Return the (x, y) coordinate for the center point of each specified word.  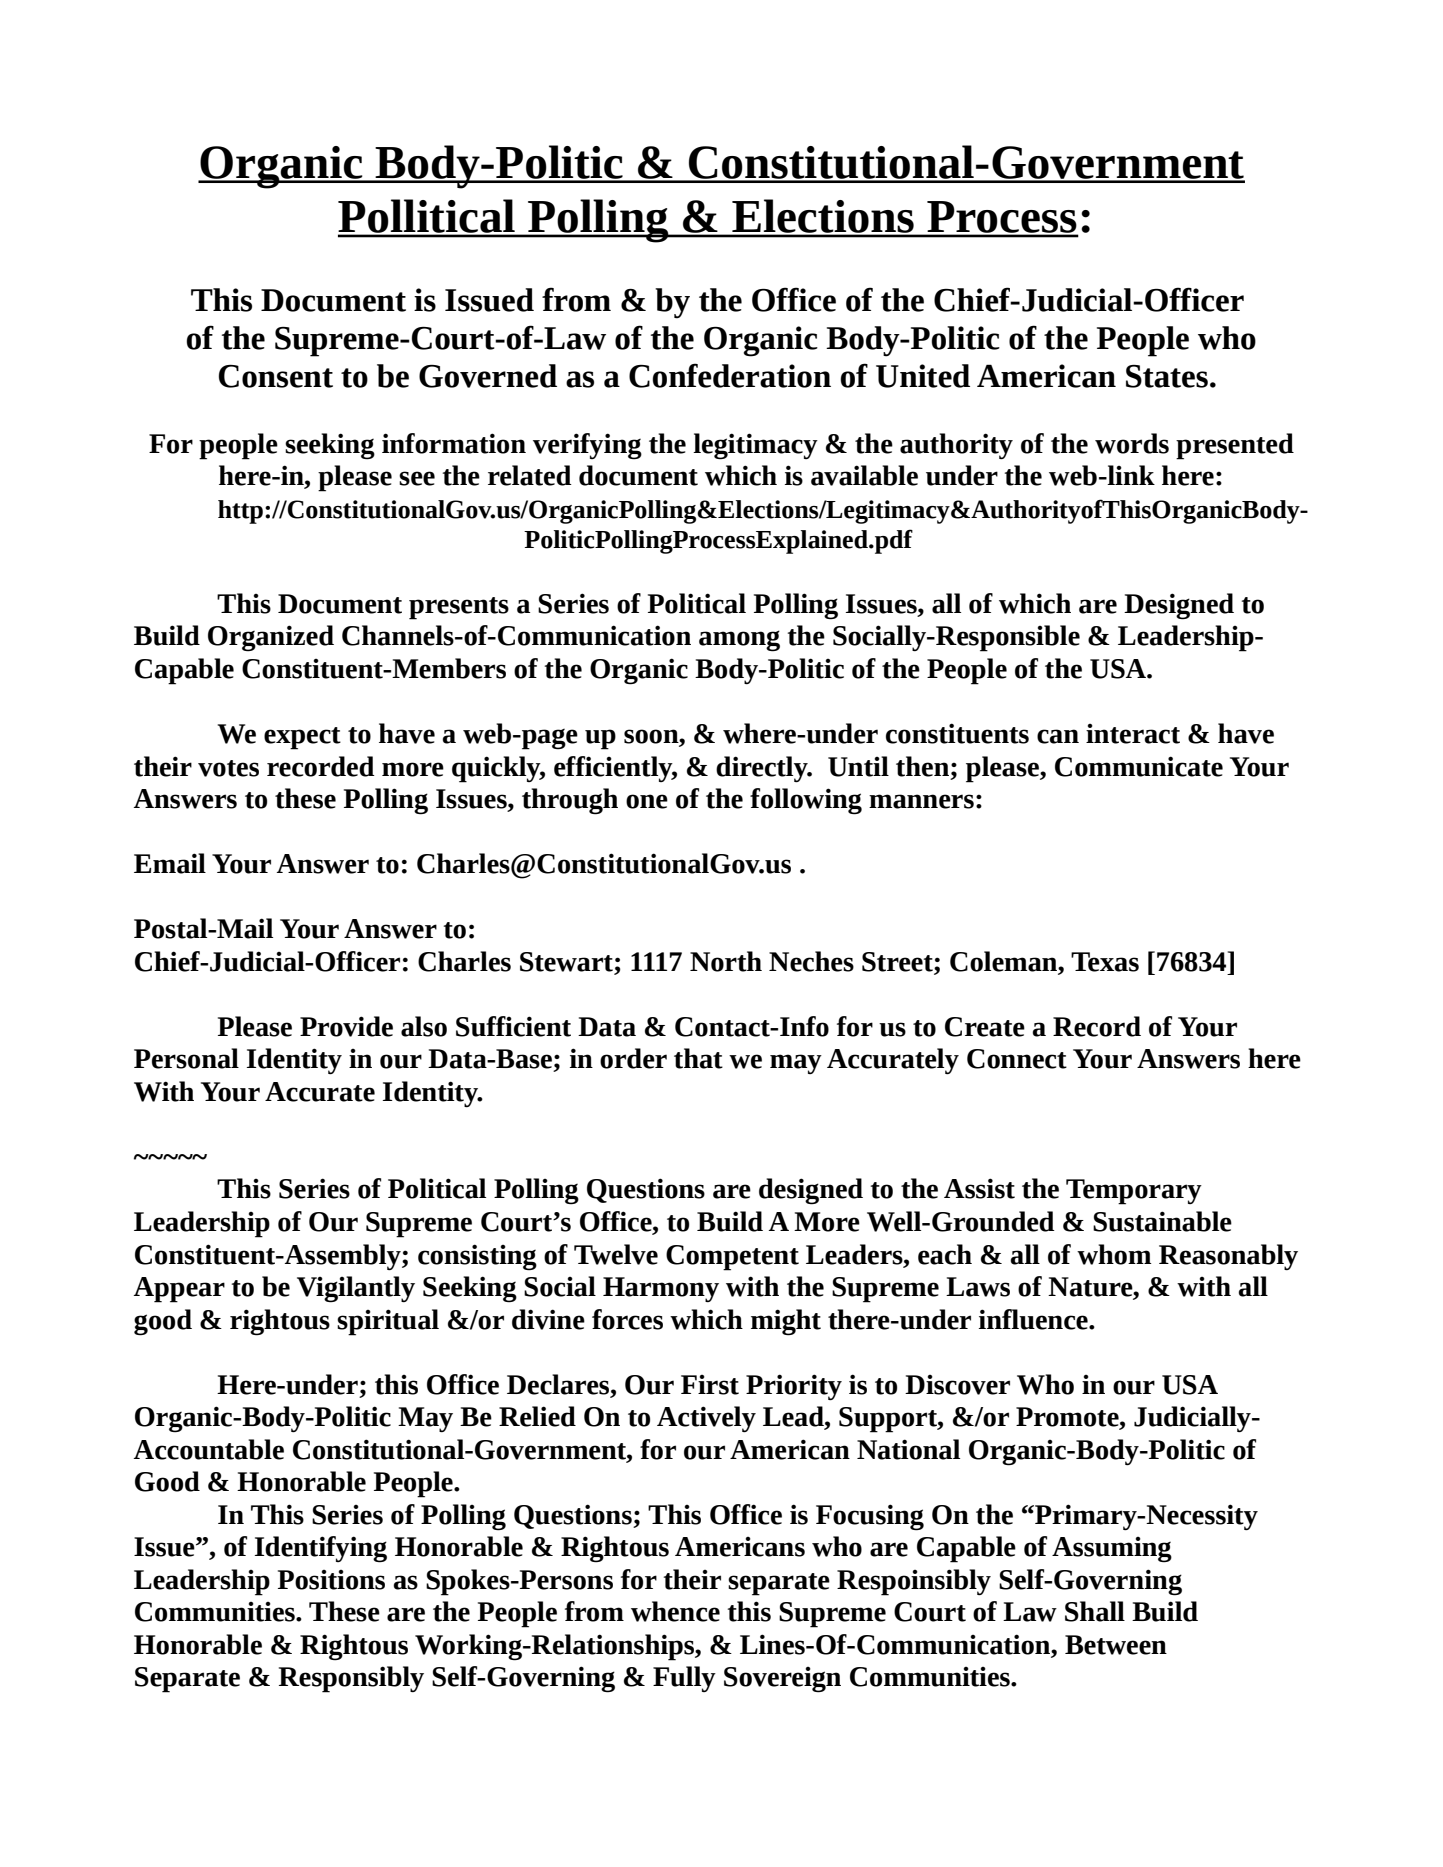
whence (675, 1611)
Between (1116, 1645)
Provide (346, 1026)
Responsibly (351, 1679)
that (698, 1058)
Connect (1017, 1059)
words (1132, 443)
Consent (276, 376)
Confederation (730, 375)
